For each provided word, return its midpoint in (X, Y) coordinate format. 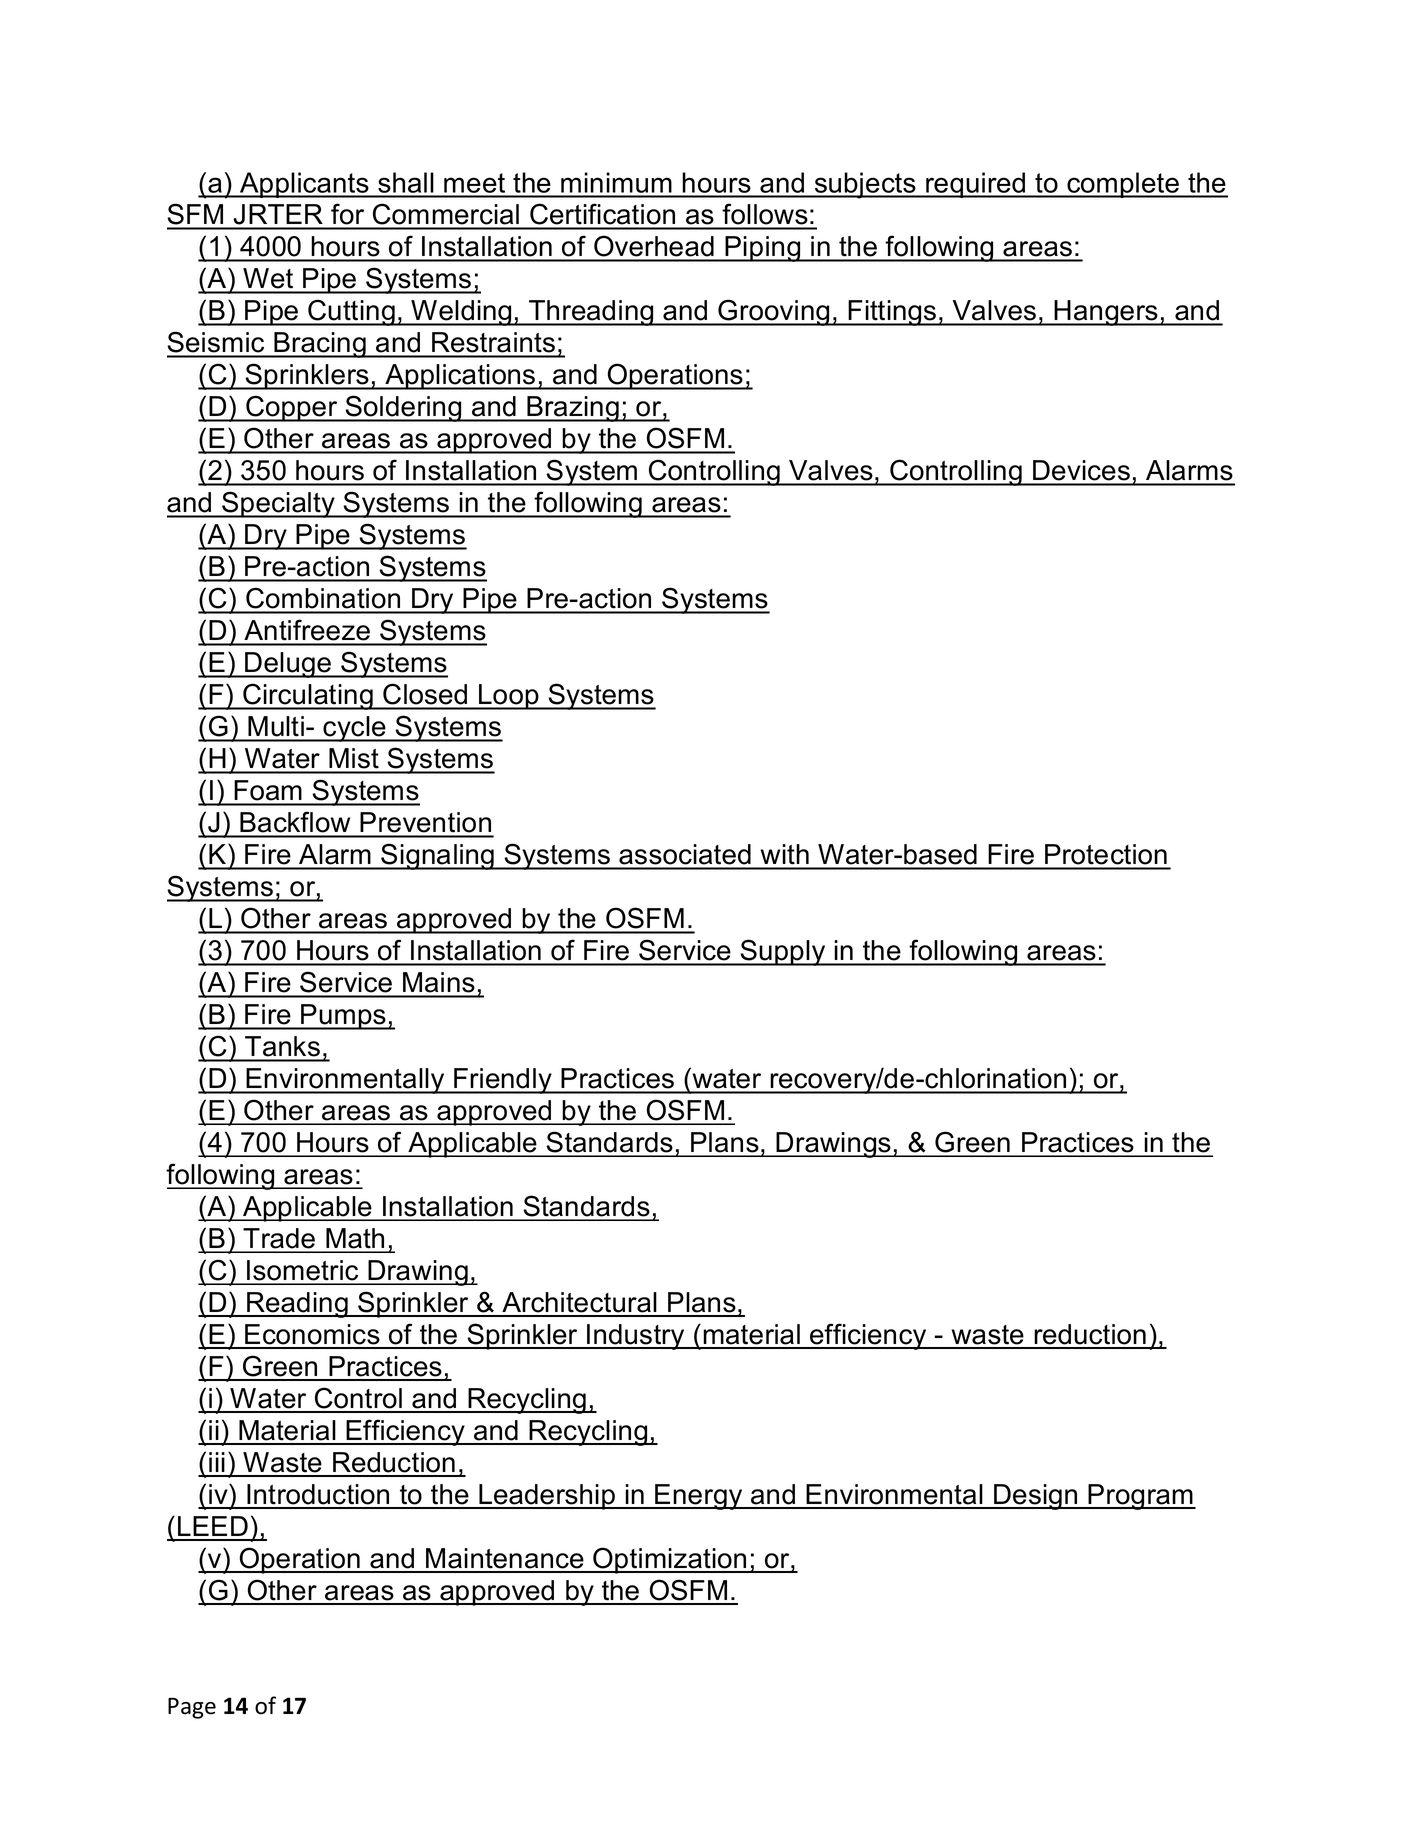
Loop (509, 697)
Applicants (304, 185)
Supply (783, 952)
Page (192, 1708)
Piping (763, 249)
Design (1036, 1497)
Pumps (343, 1017)
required (976, 185)
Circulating (308, 696)
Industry (636, 1337)
